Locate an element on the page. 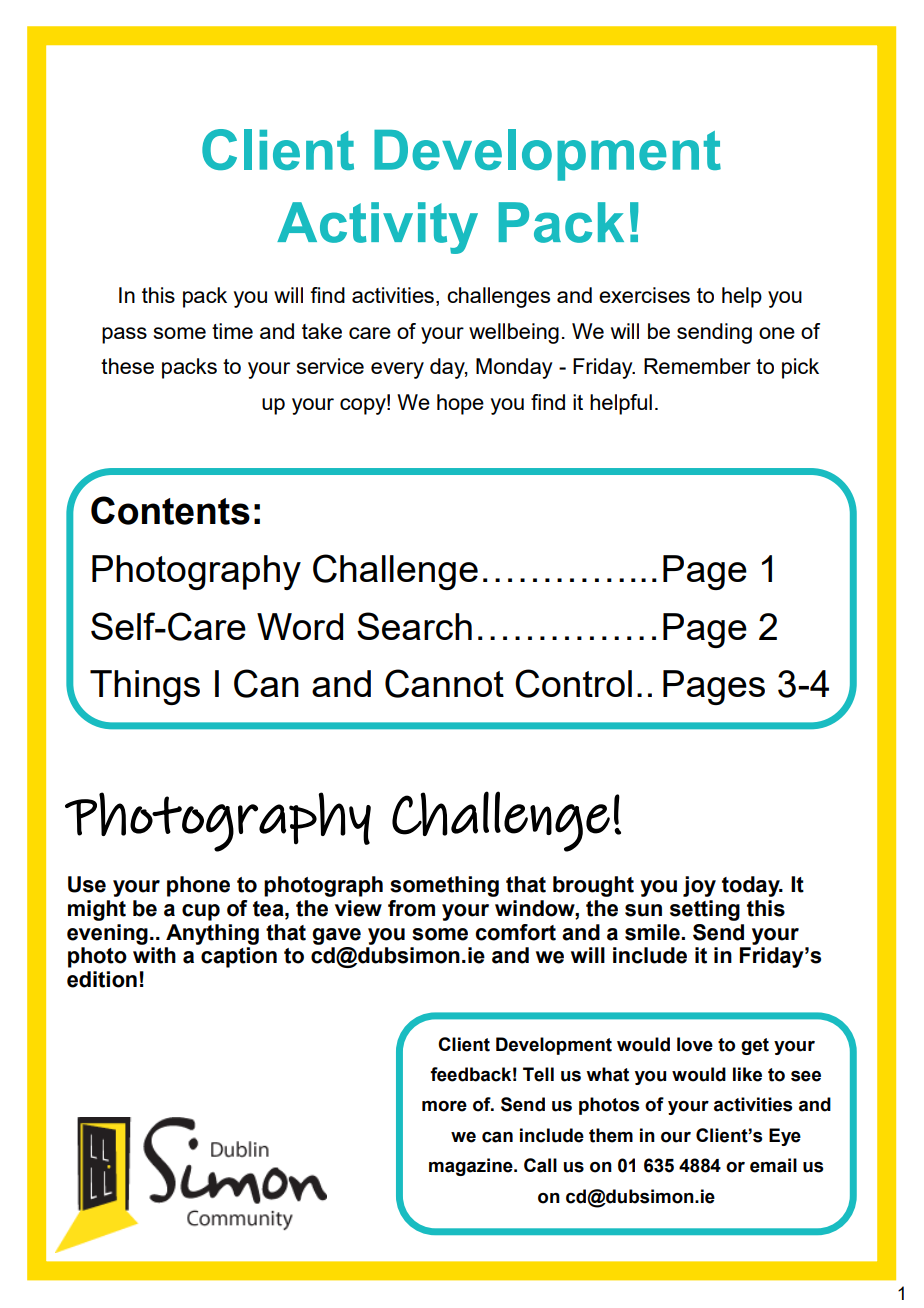 The image size is (924, 1308). edition is located at coordinates (102, 979).
